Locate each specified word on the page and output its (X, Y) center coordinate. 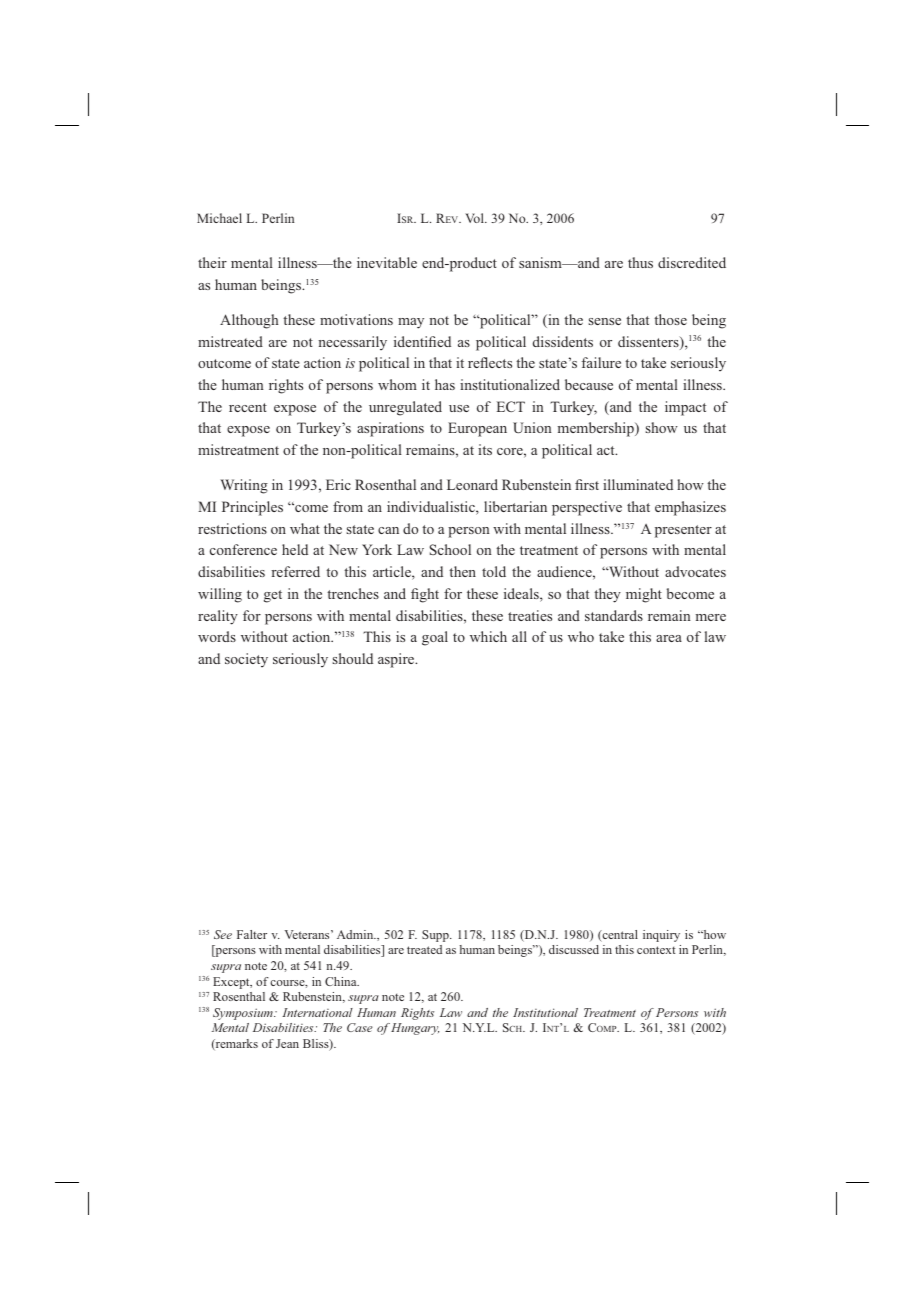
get (273, 596)
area (669, 638)
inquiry (661, 936)
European (477, 429)
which (488, 636)
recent (248, 407)
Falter (252, 934)
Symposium (244, 1014)
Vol (475, 218)
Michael (219, 218)
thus (640, 262)
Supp (436, 936)
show (662, 427)
